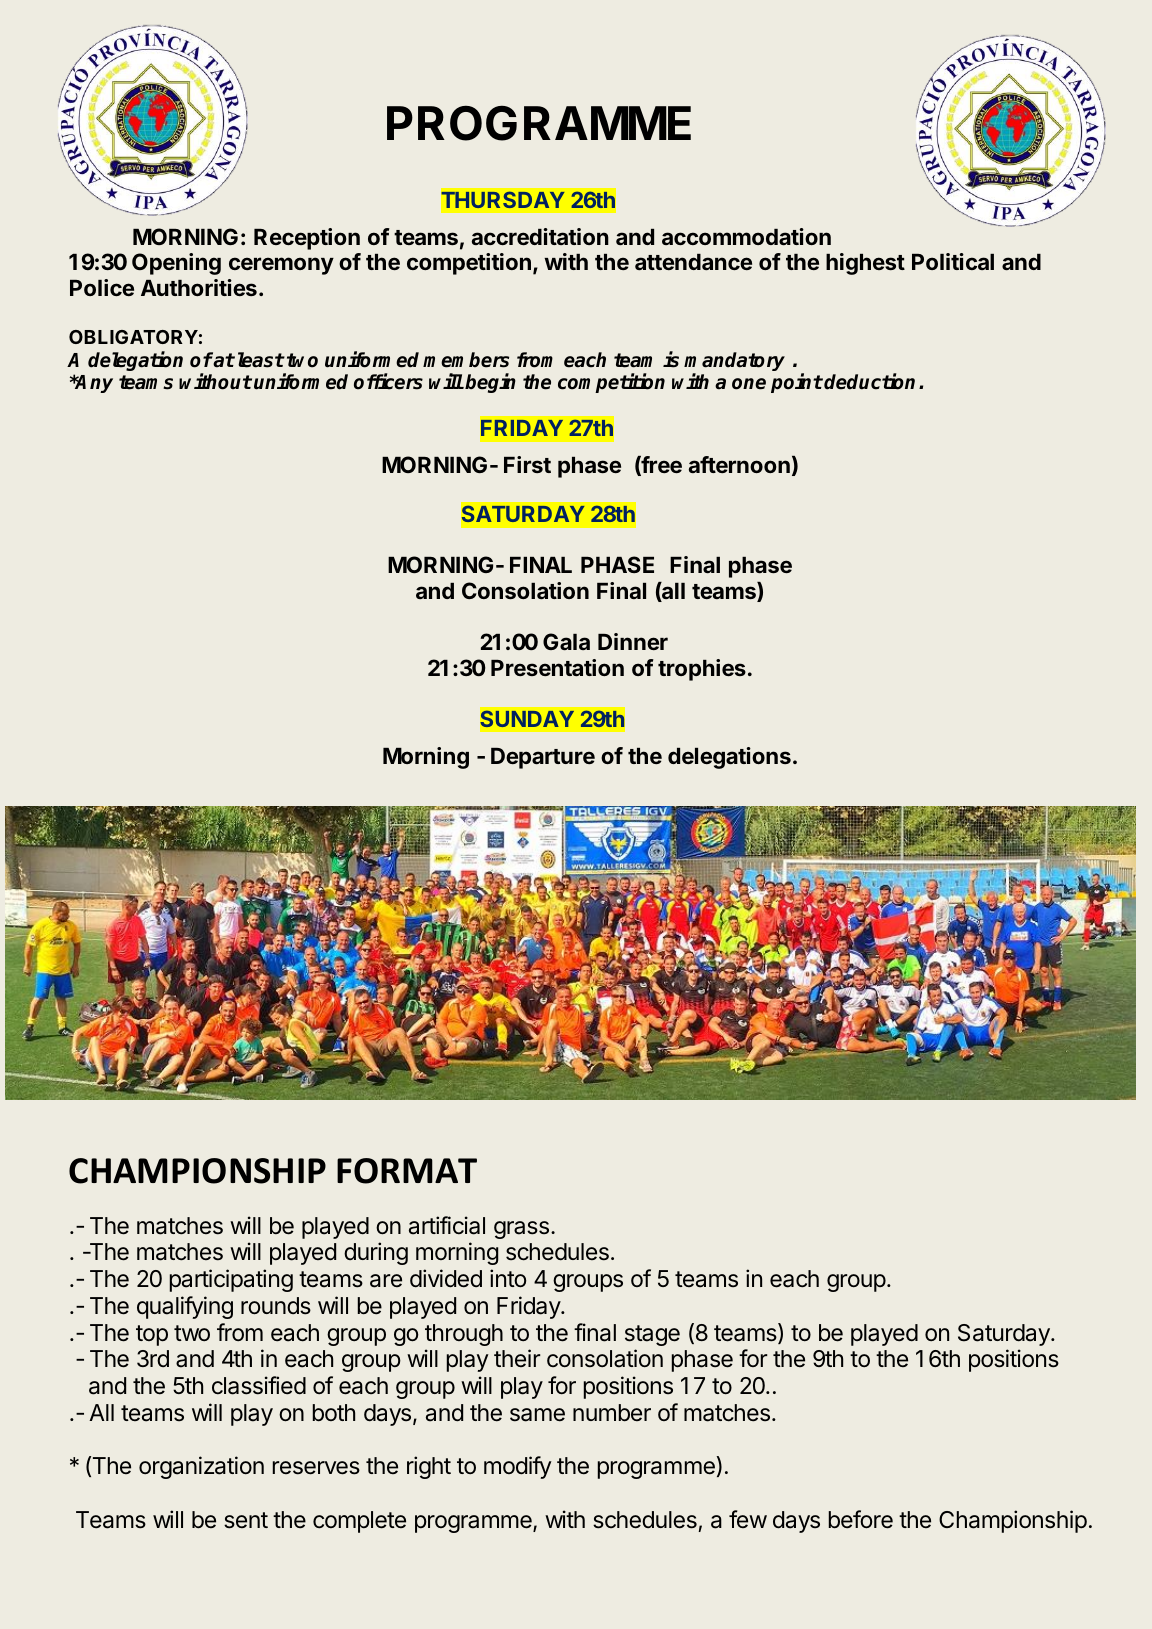 The width and height of the screenshot is (1152, 1629). Describe the element at coordinates (543, 758) in the screenshot. I see `Departure` at that location.
